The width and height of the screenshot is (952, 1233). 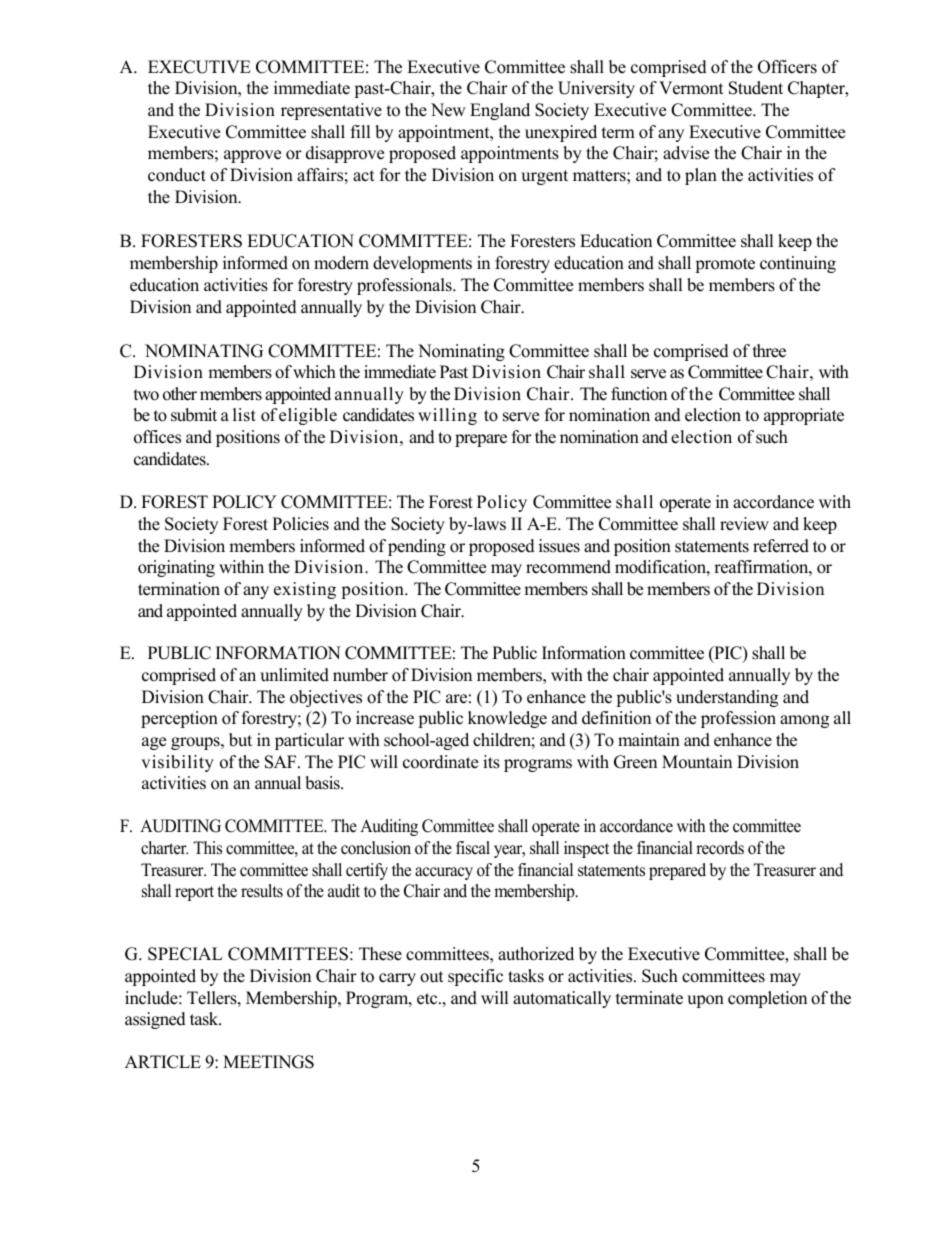 What do you see at coordinates (697, 762) in the screenshot?
I see `Mountain` at bounding box center [697, 762].
